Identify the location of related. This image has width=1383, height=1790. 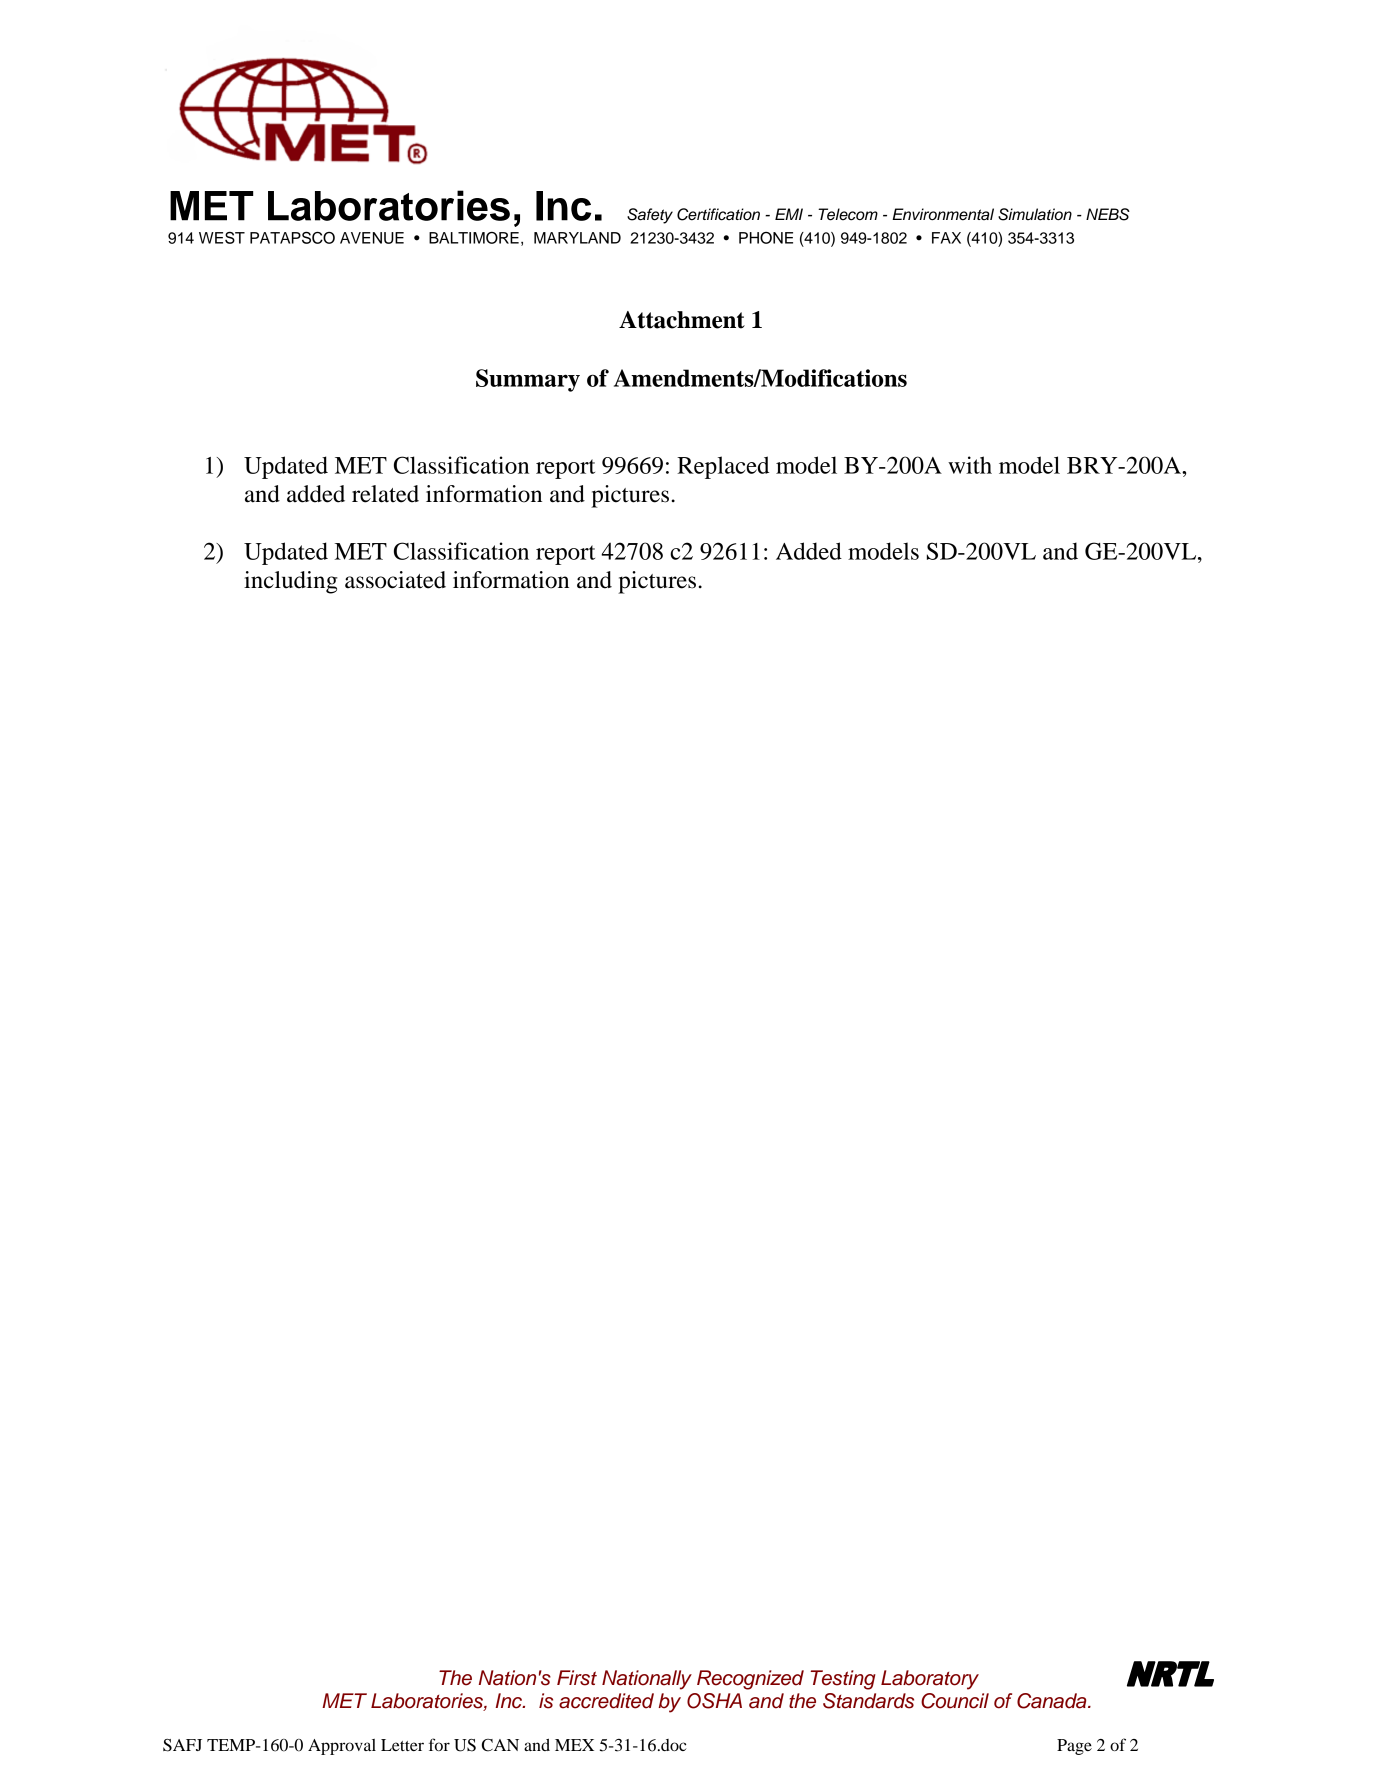
(385, 494).
